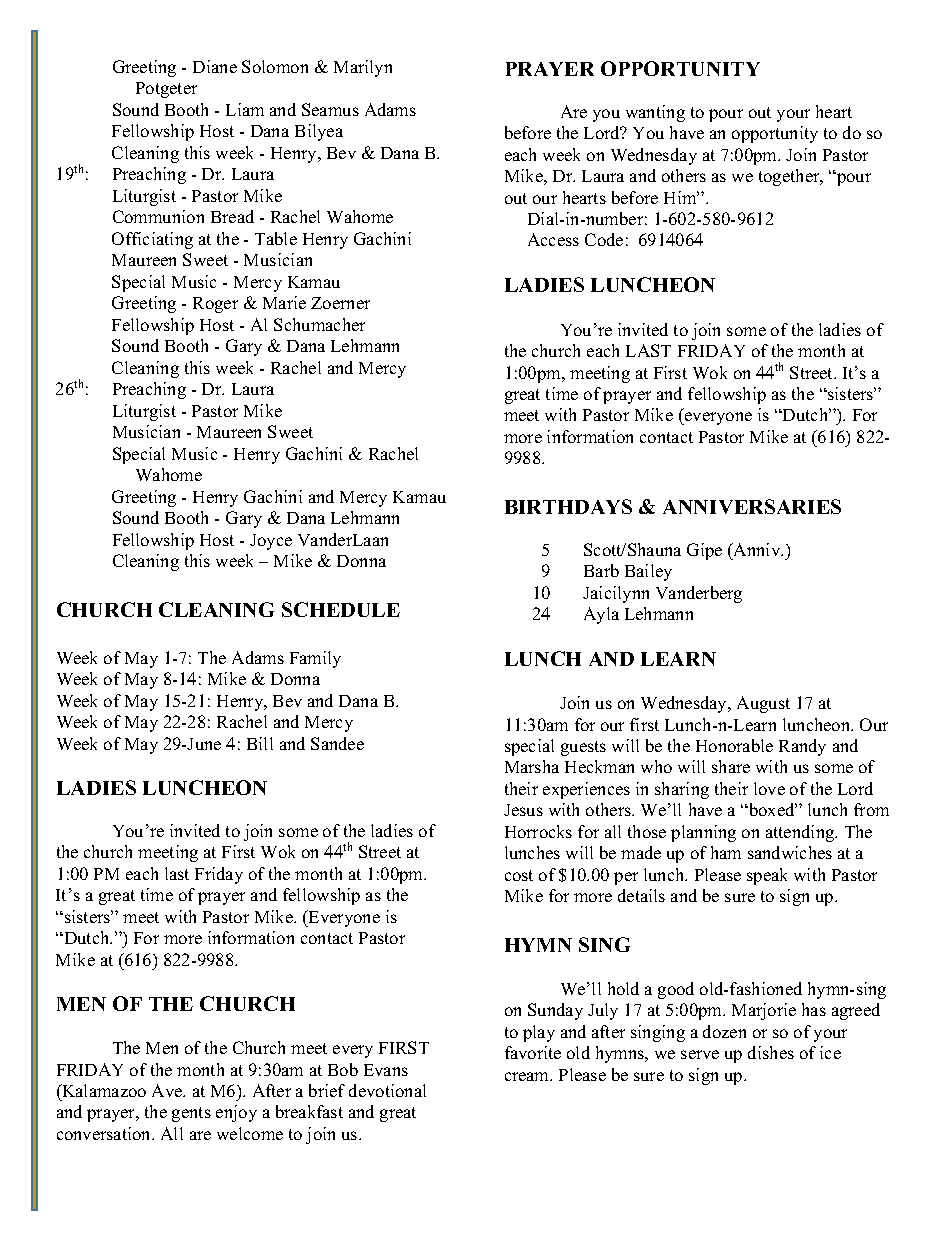 The height and width of the document is (1233, 952). Describe the element at coordinates (601, 615) in the document. I see `Ayla` at that location.
